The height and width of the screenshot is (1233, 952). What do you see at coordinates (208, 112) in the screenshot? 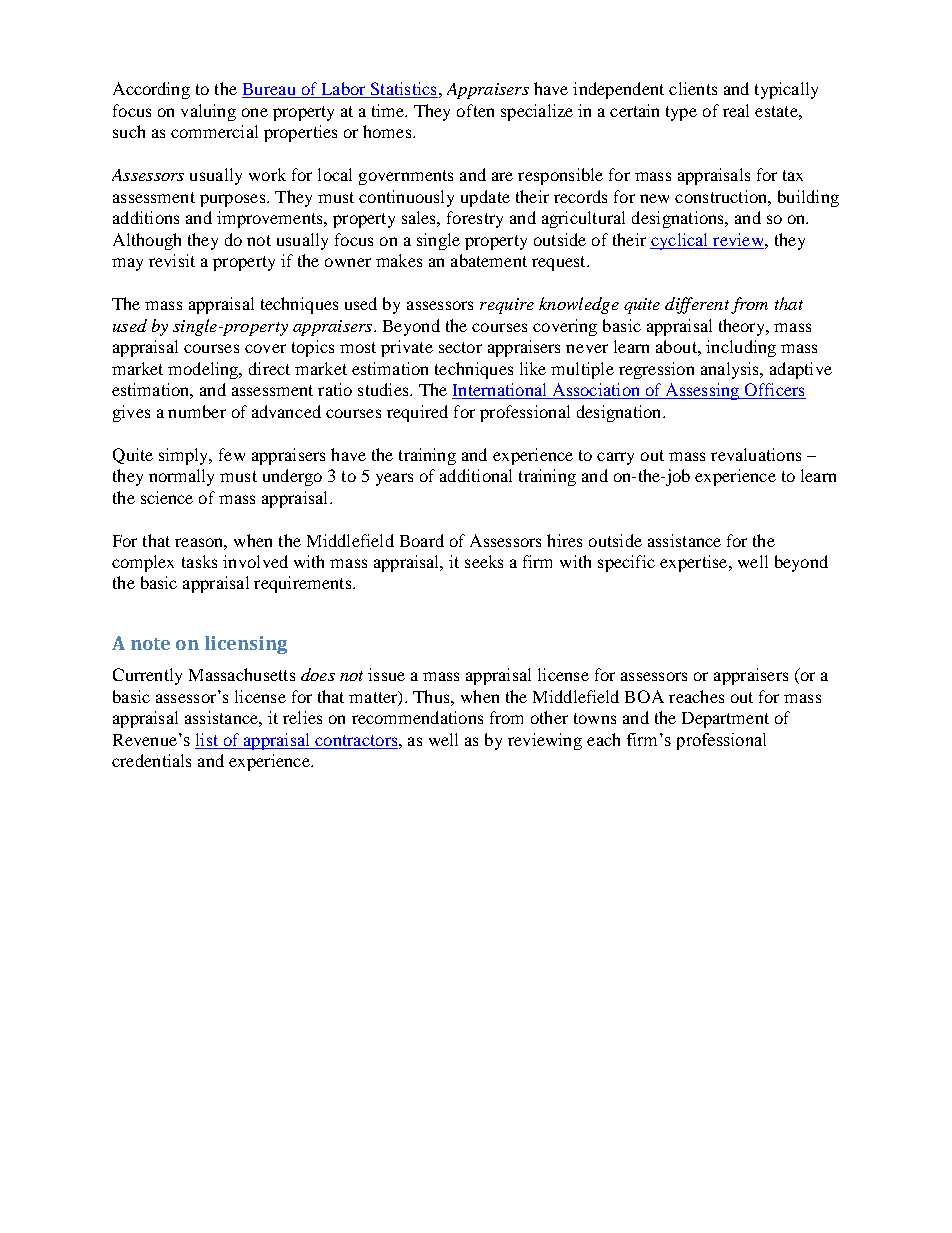
I see `valuing` at bounding box center [208, 112].
